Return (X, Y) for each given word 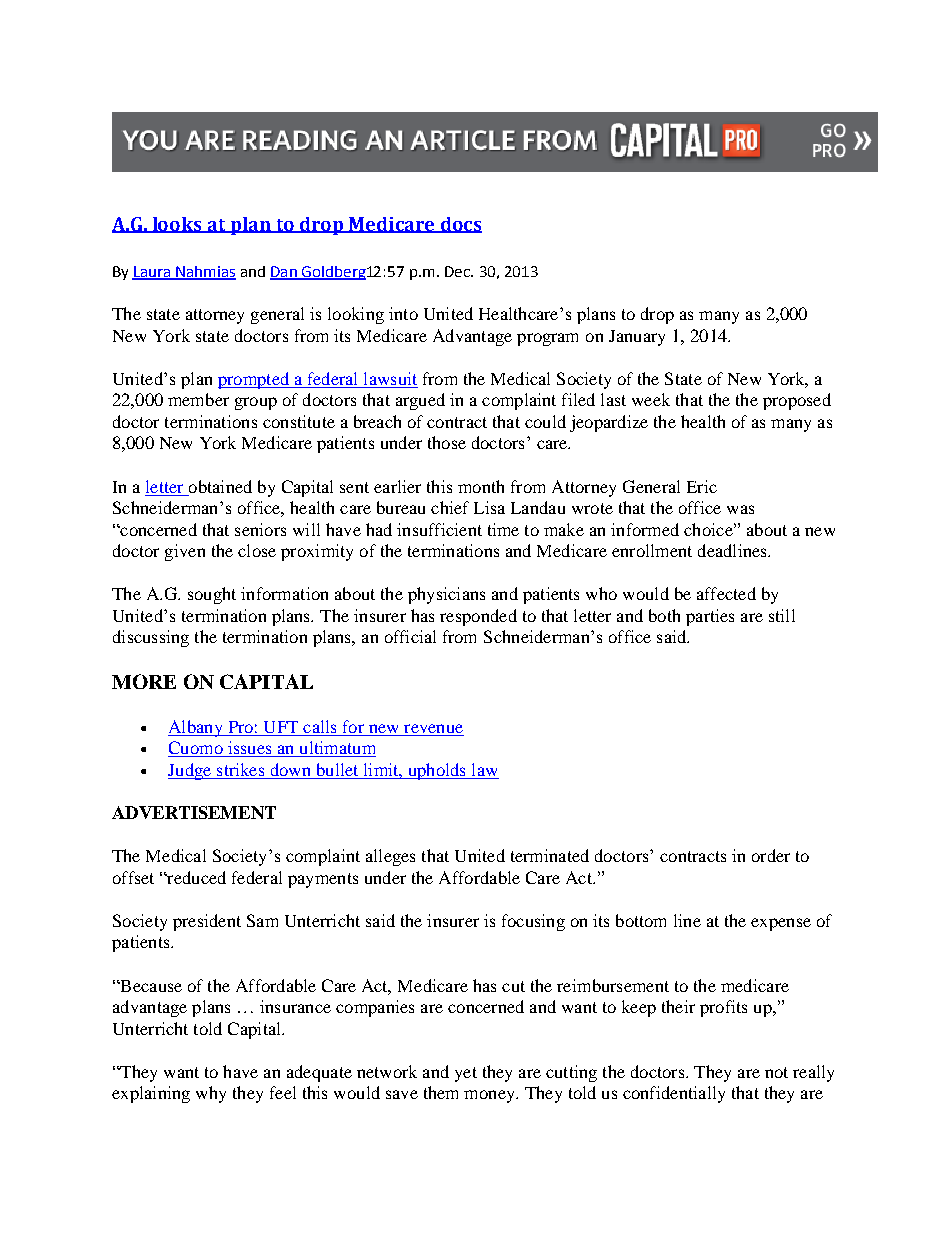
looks (177, 225)
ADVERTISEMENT (194, 812)
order (771, 855)
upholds (436, 771)
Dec (458, 271)
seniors (260, 529)
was (740, 509)
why (211, 1094)
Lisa (489, 507)
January (637, 338)
